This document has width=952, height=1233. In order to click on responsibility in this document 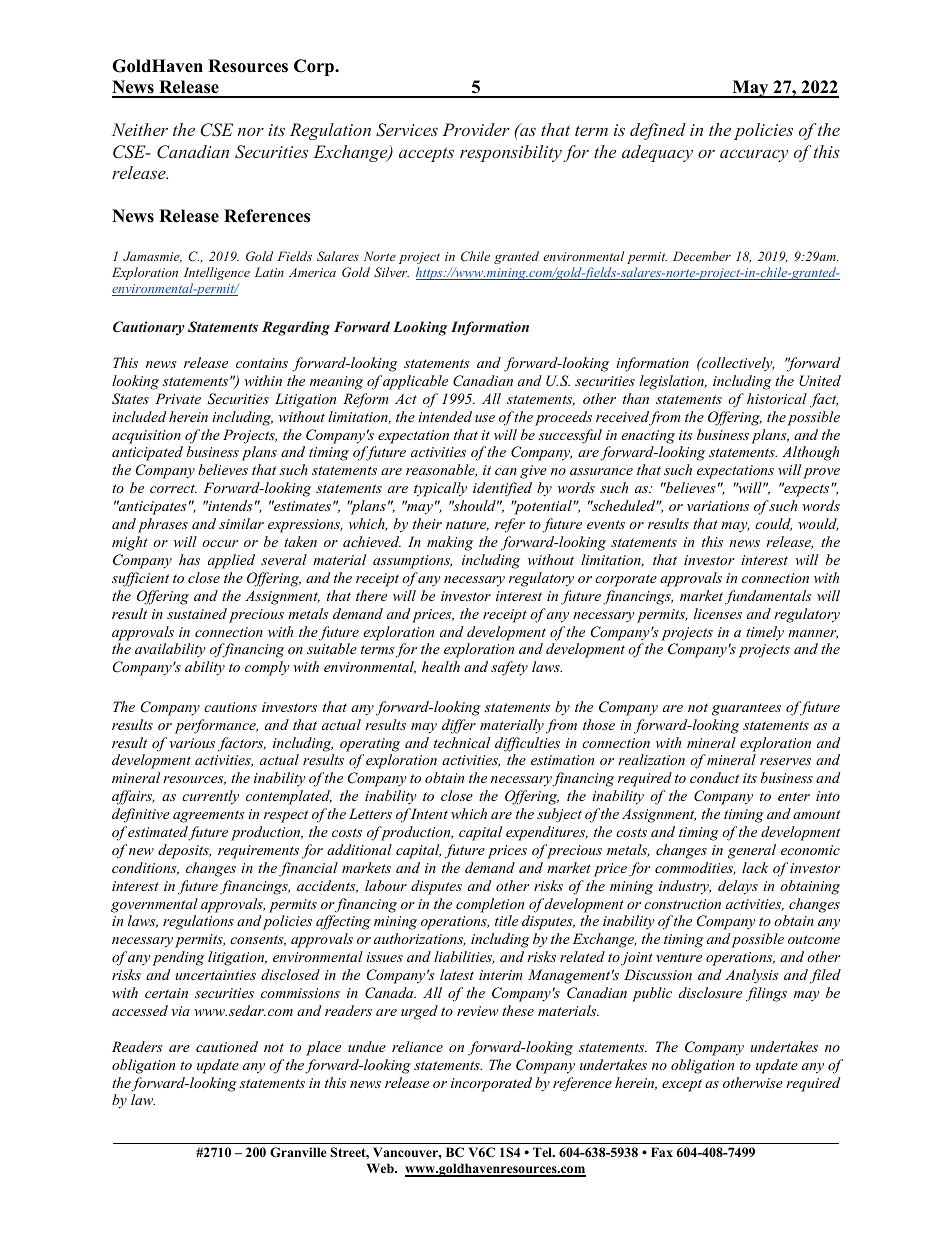, I will do `click(511, 153)`.
